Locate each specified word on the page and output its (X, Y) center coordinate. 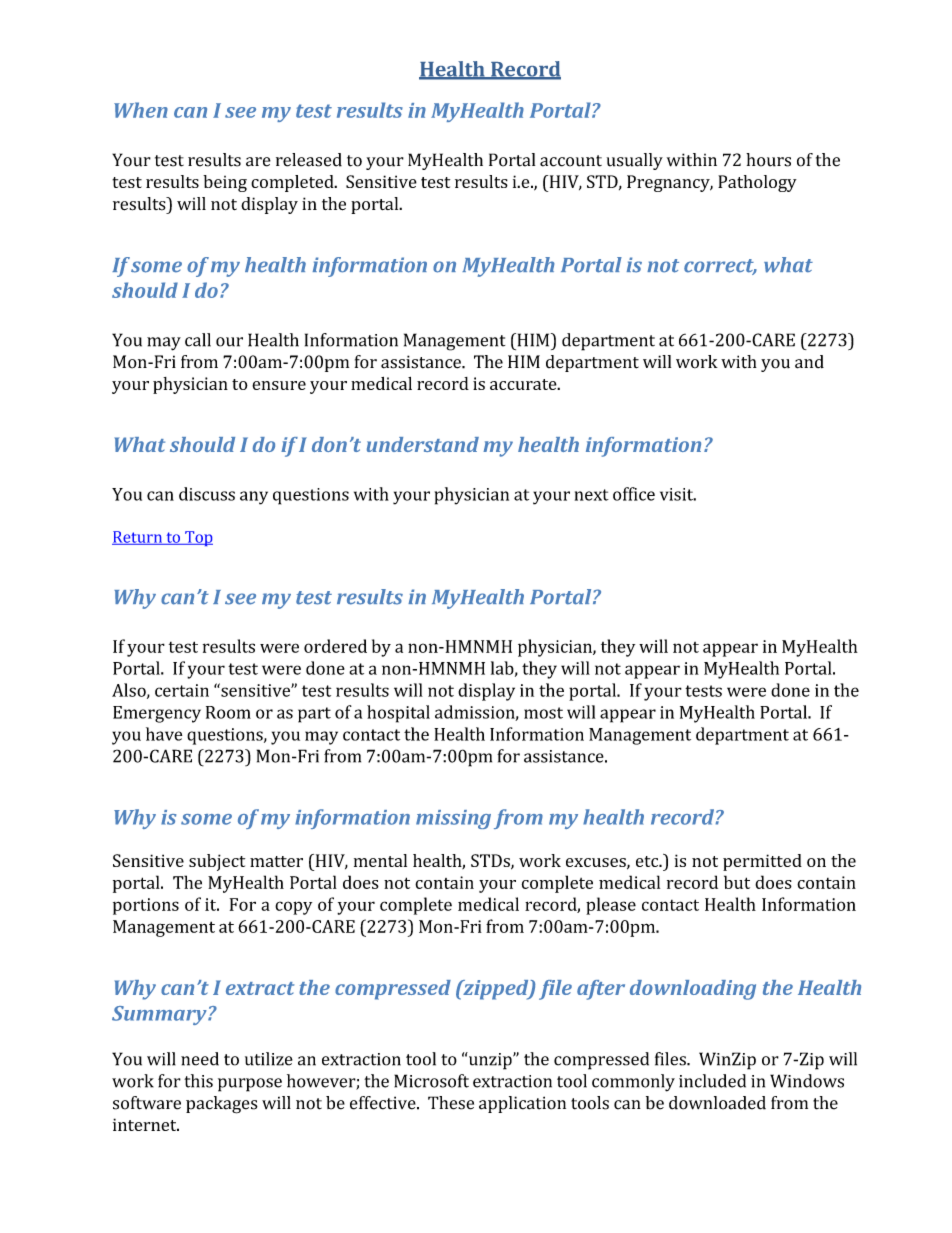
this (198, 1081)
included (712, 1081)
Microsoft (431, 1081)
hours (768, 160)
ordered (335, 646)
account (571, 161)
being (225, 183)
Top (198, 538)
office (634, 494)
